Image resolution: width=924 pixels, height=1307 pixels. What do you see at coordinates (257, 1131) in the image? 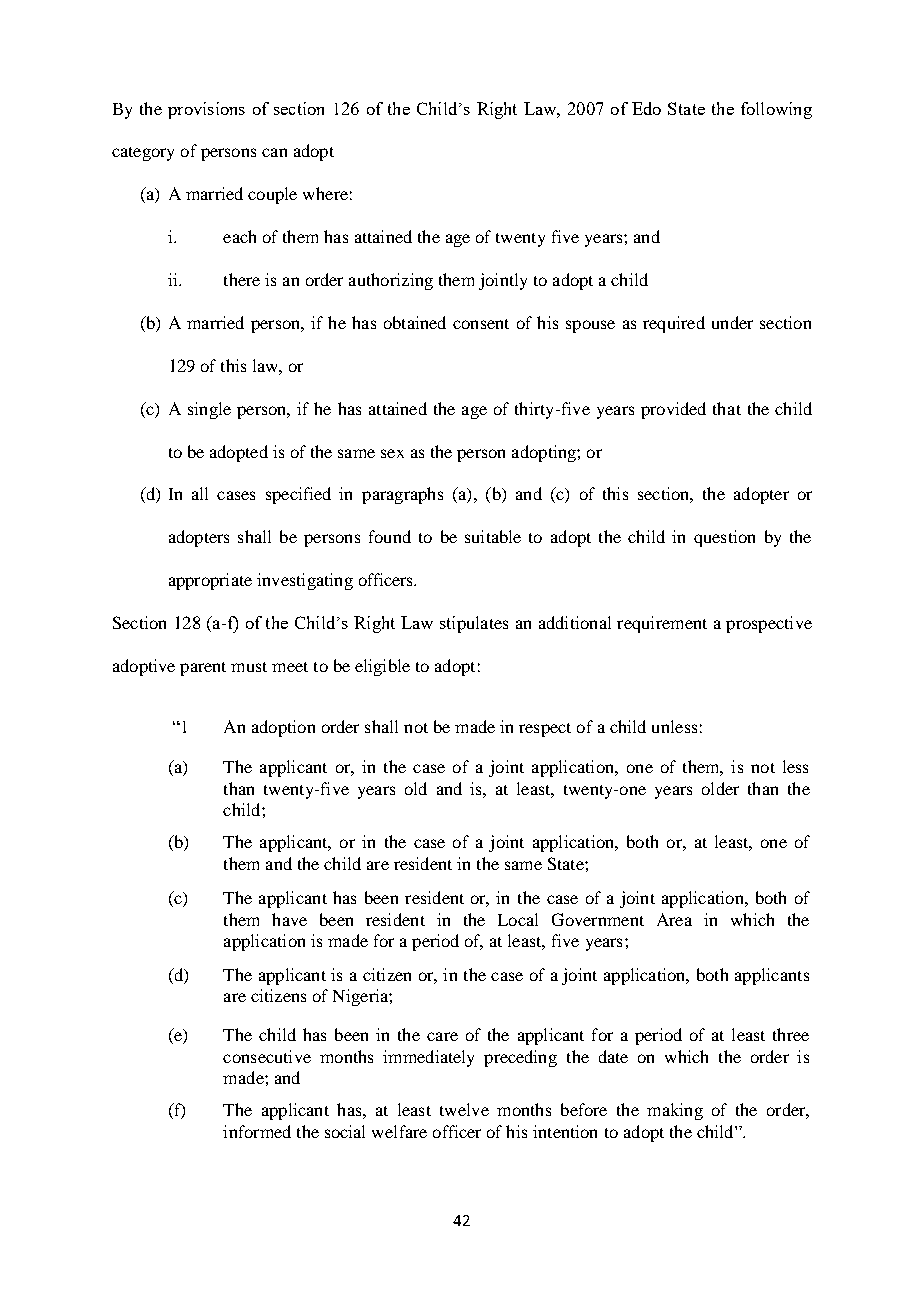
I see `informed` at bounding box center [257, 1131].
